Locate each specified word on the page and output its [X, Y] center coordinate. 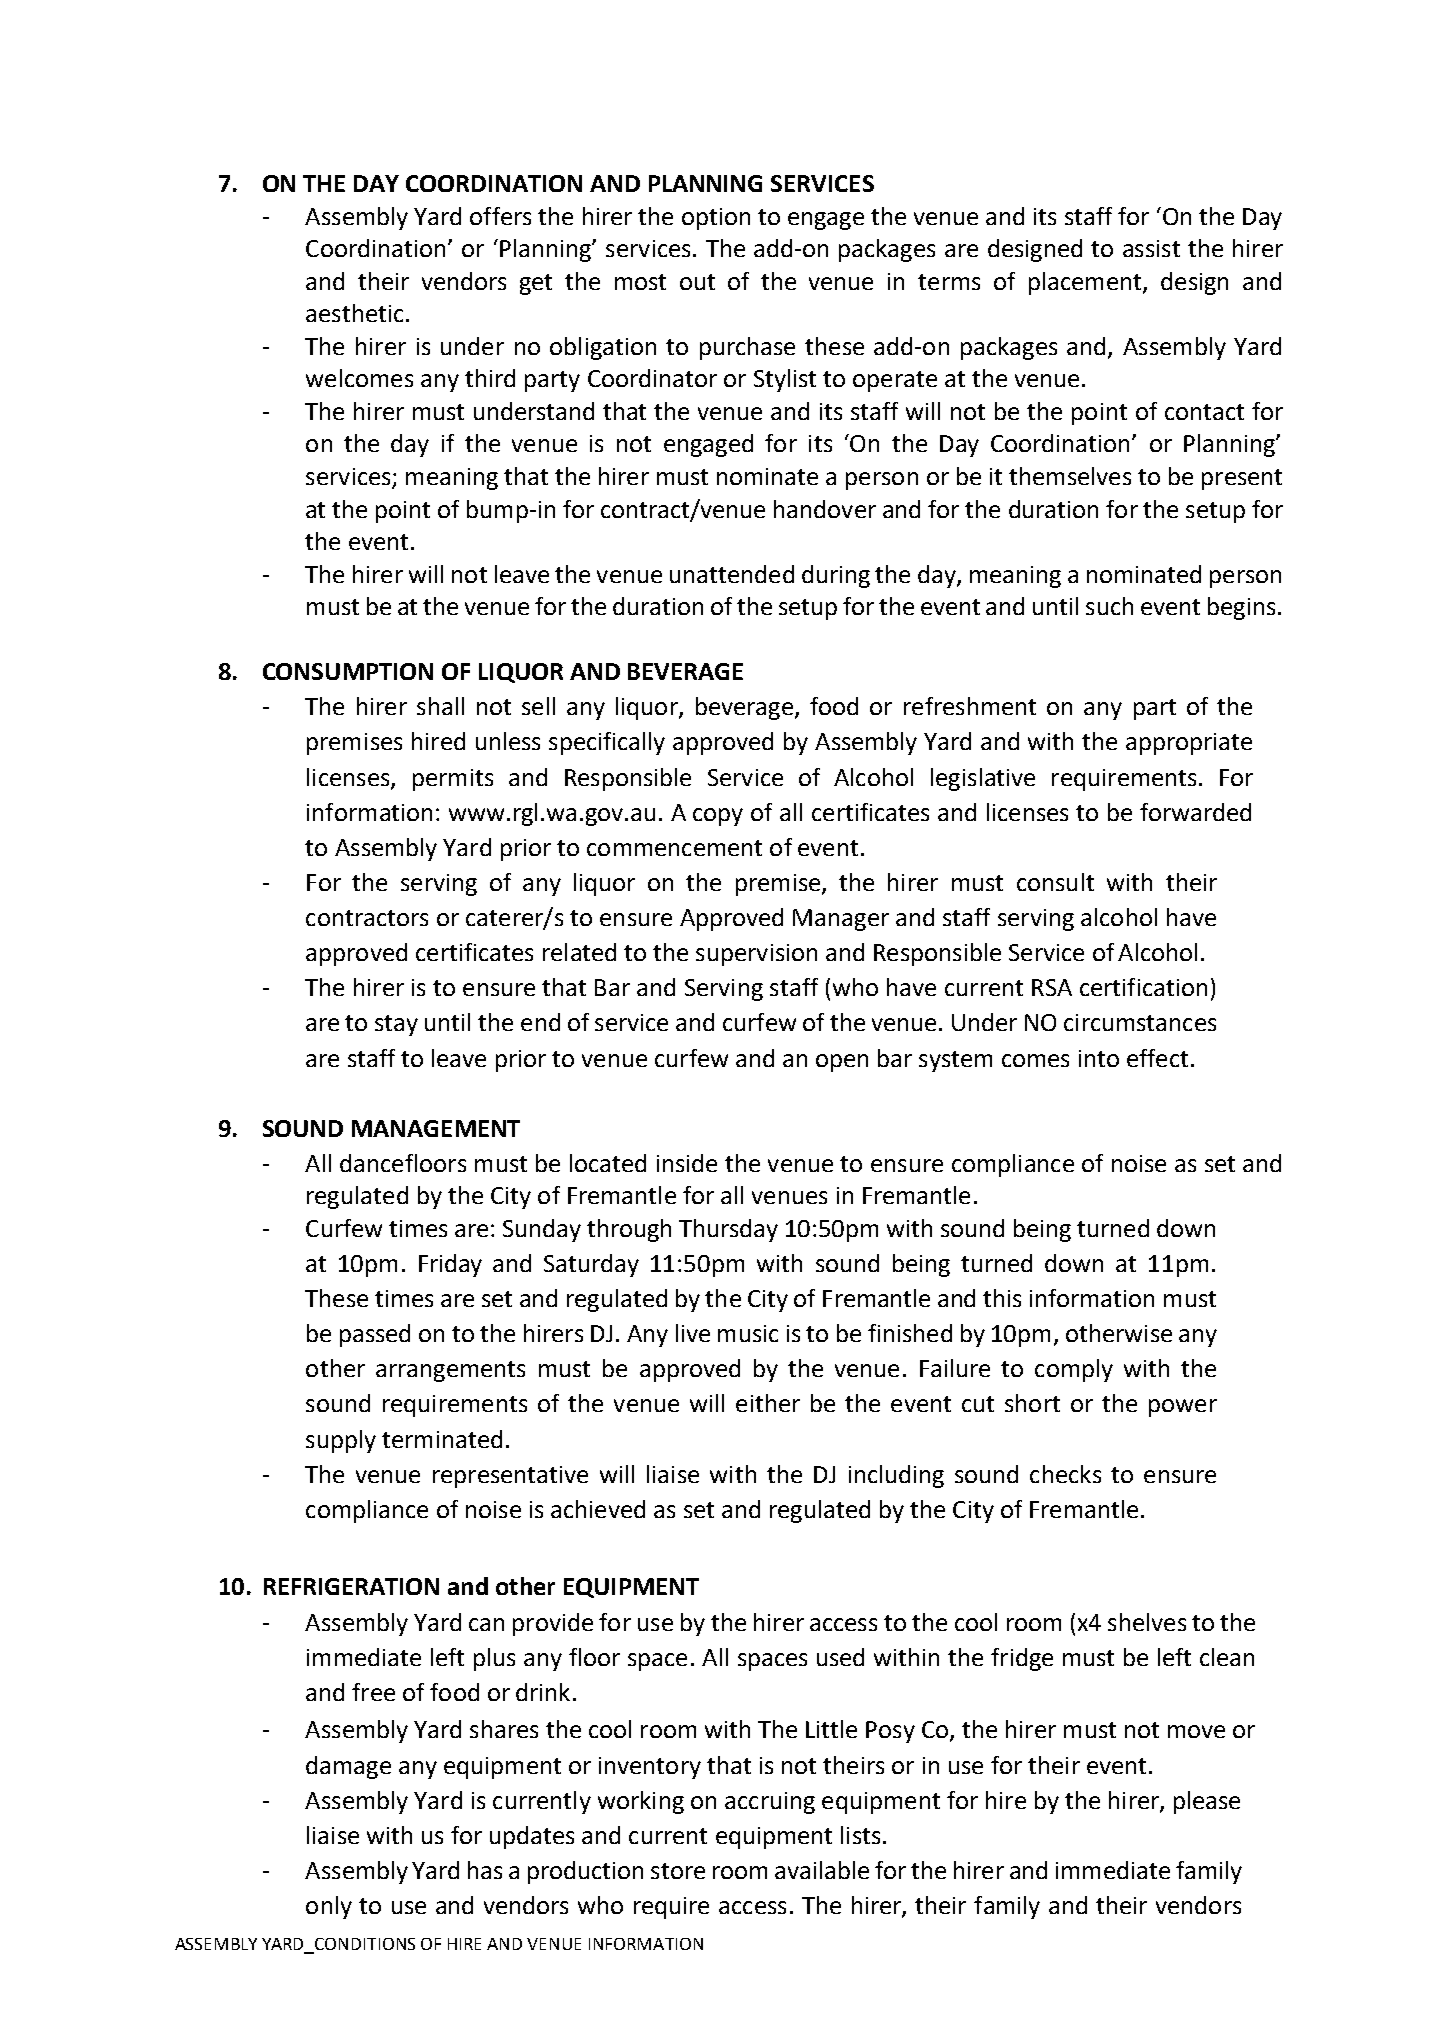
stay [396, 1025]
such [1109, 606]
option [716, 219]
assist [1151, 248]
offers [500, 216]
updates [532, 1837]
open [842, 1063]
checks [1065, 1474]
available [822, 1870]
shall [440, 706]
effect [1157, 1058]
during [836, 576]
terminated [442, 1439]
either [768, 1403]
